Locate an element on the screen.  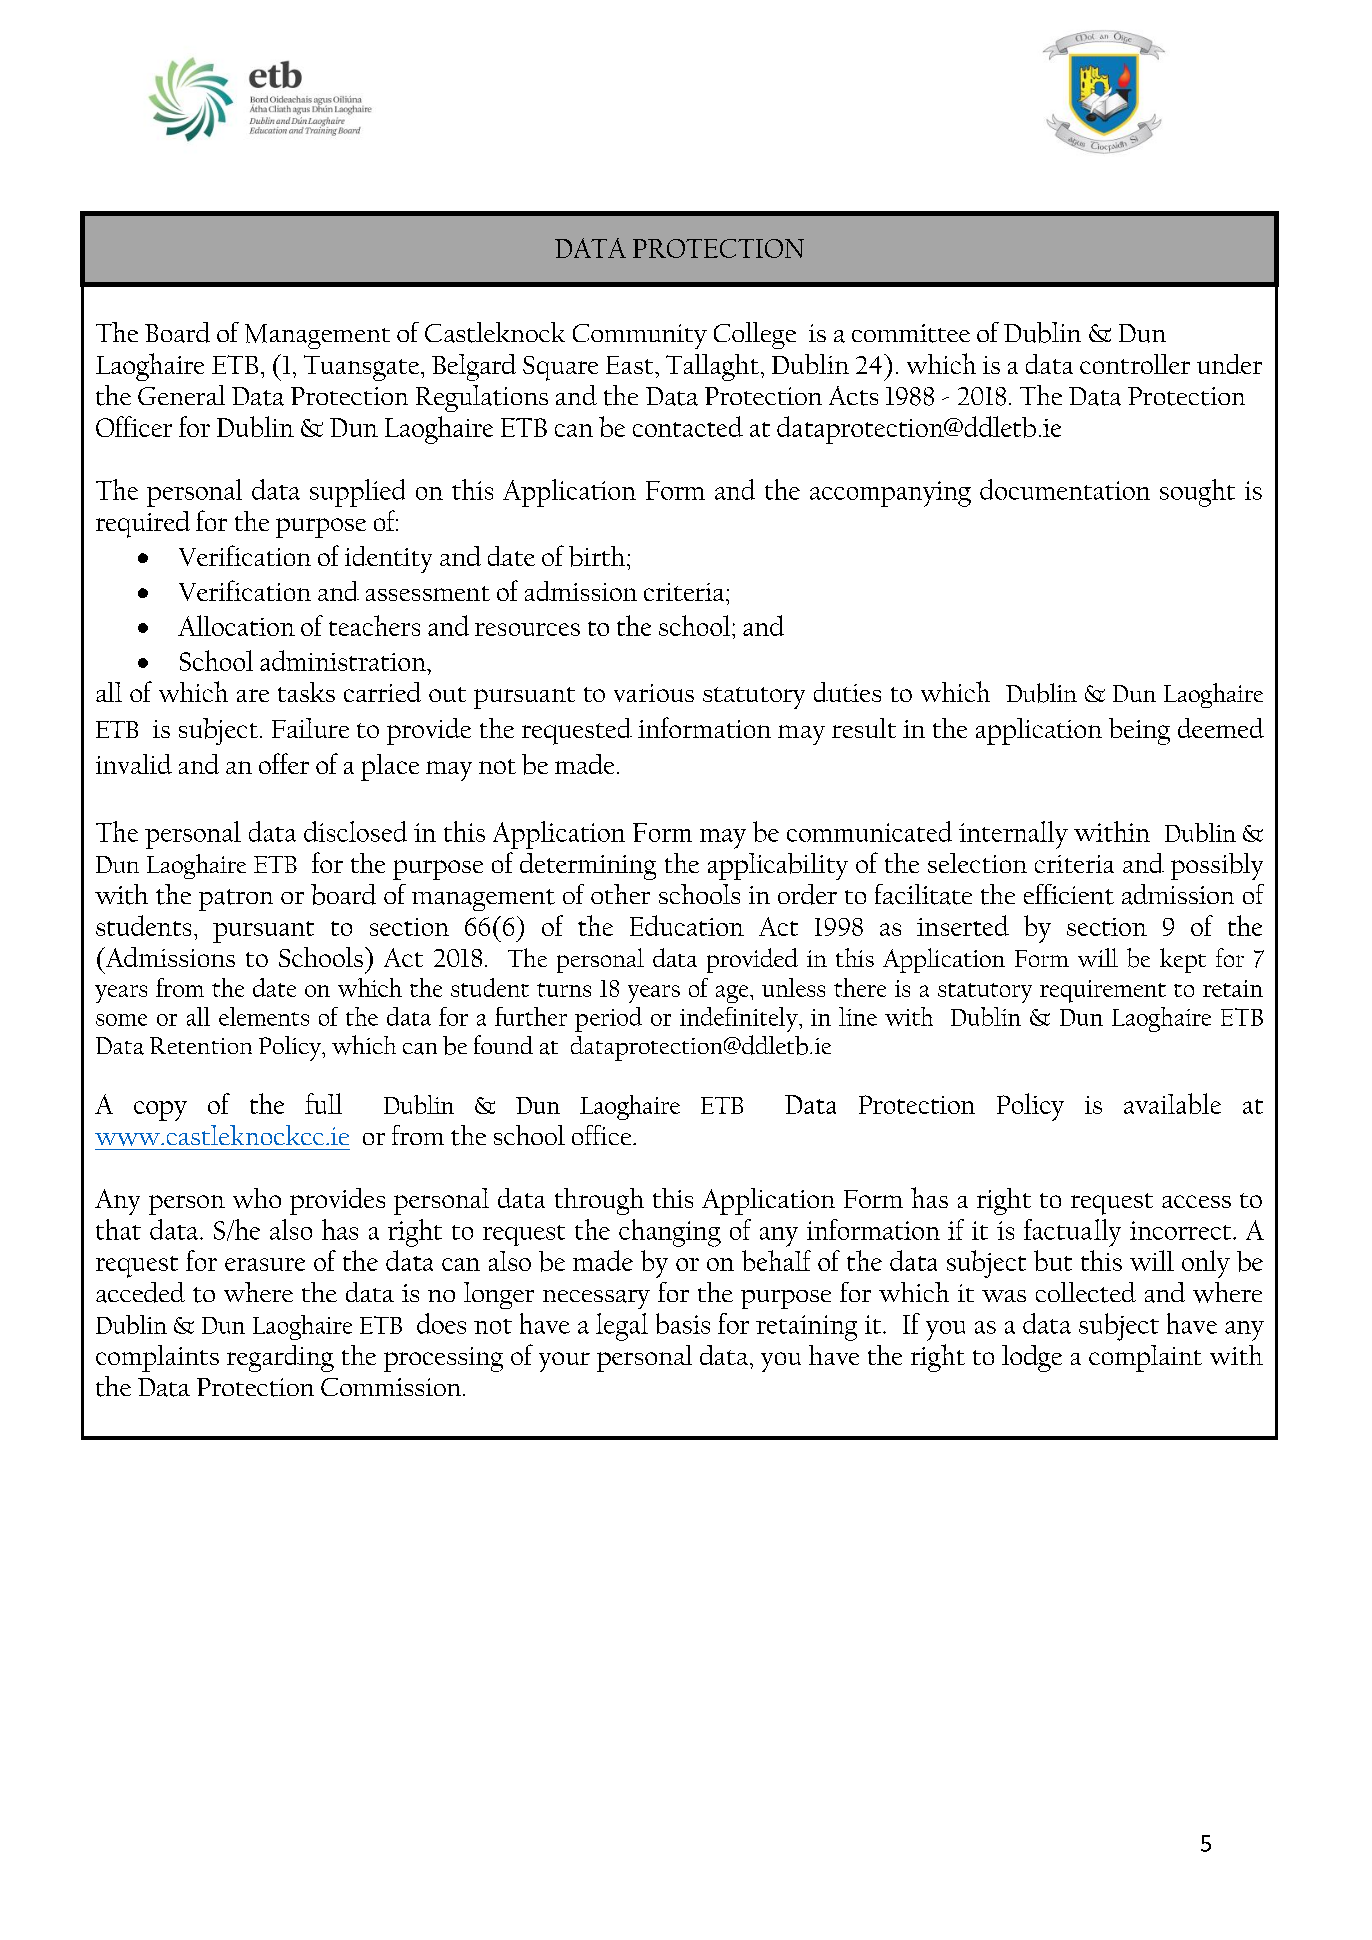
lodge is located at coordinates (1032, 1358).
